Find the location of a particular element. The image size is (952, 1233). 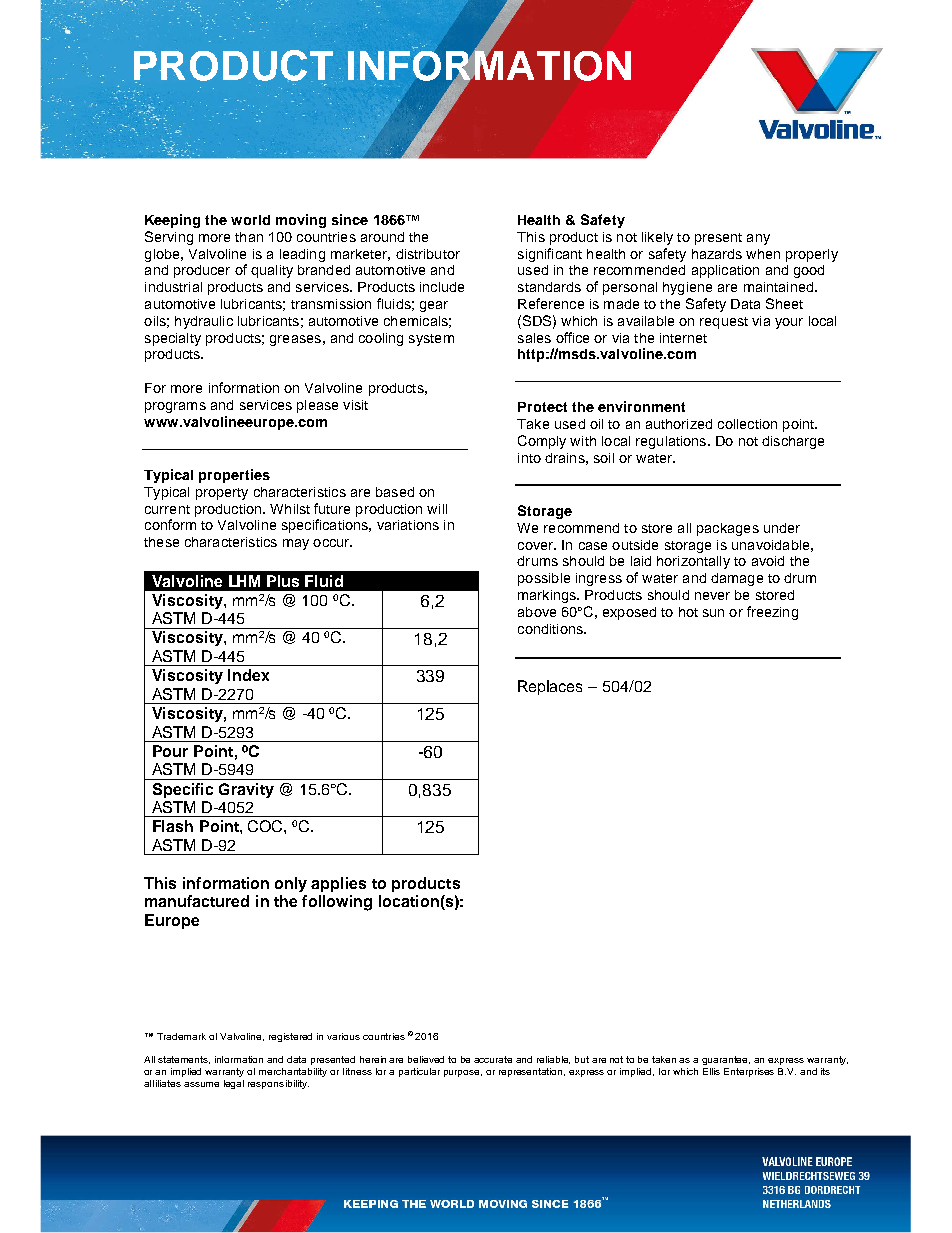

Index is located at coordinates (248, 675).
